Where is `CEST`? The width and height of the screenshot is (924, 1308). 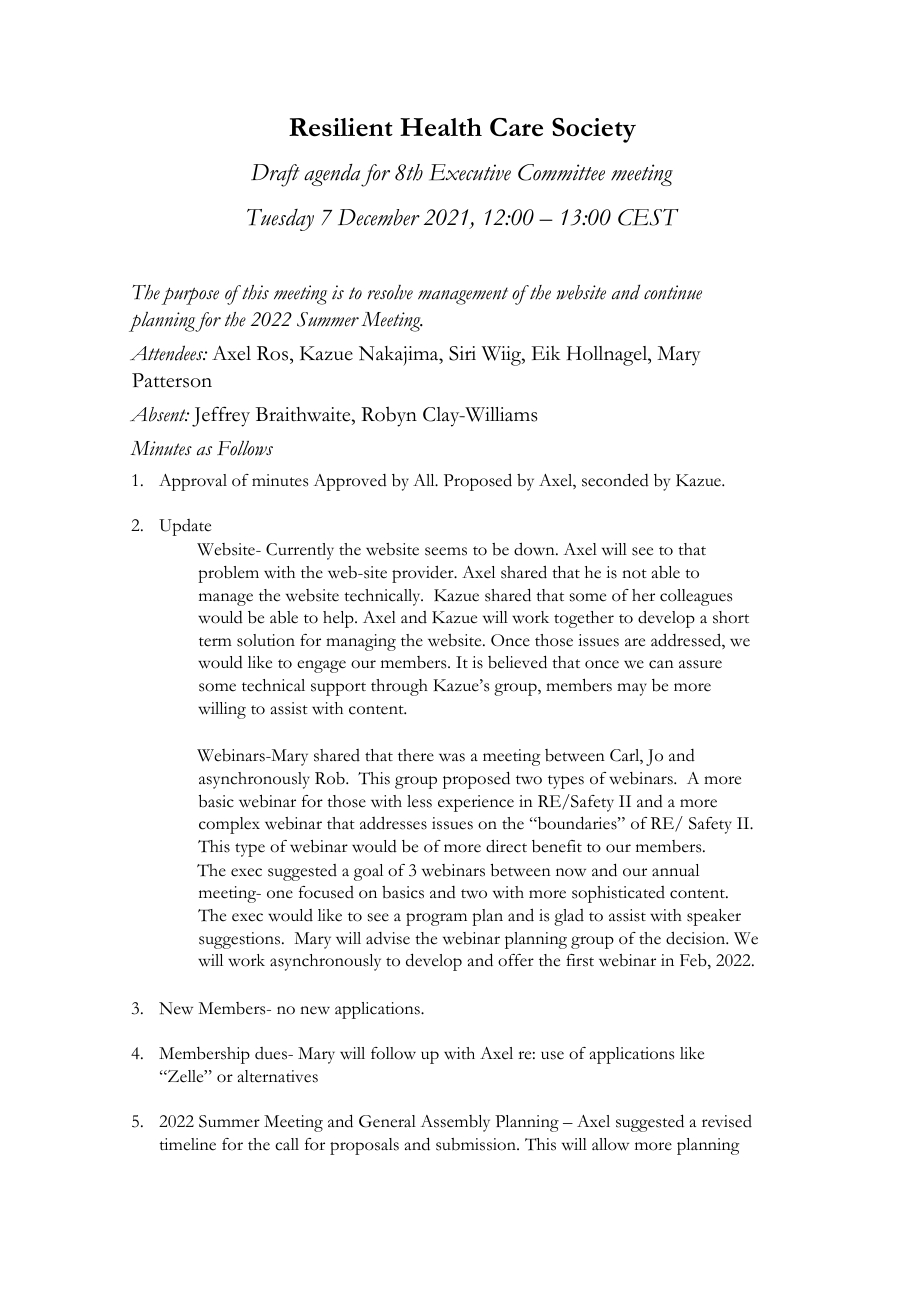
CEST is located at coordinates (648, 217).
